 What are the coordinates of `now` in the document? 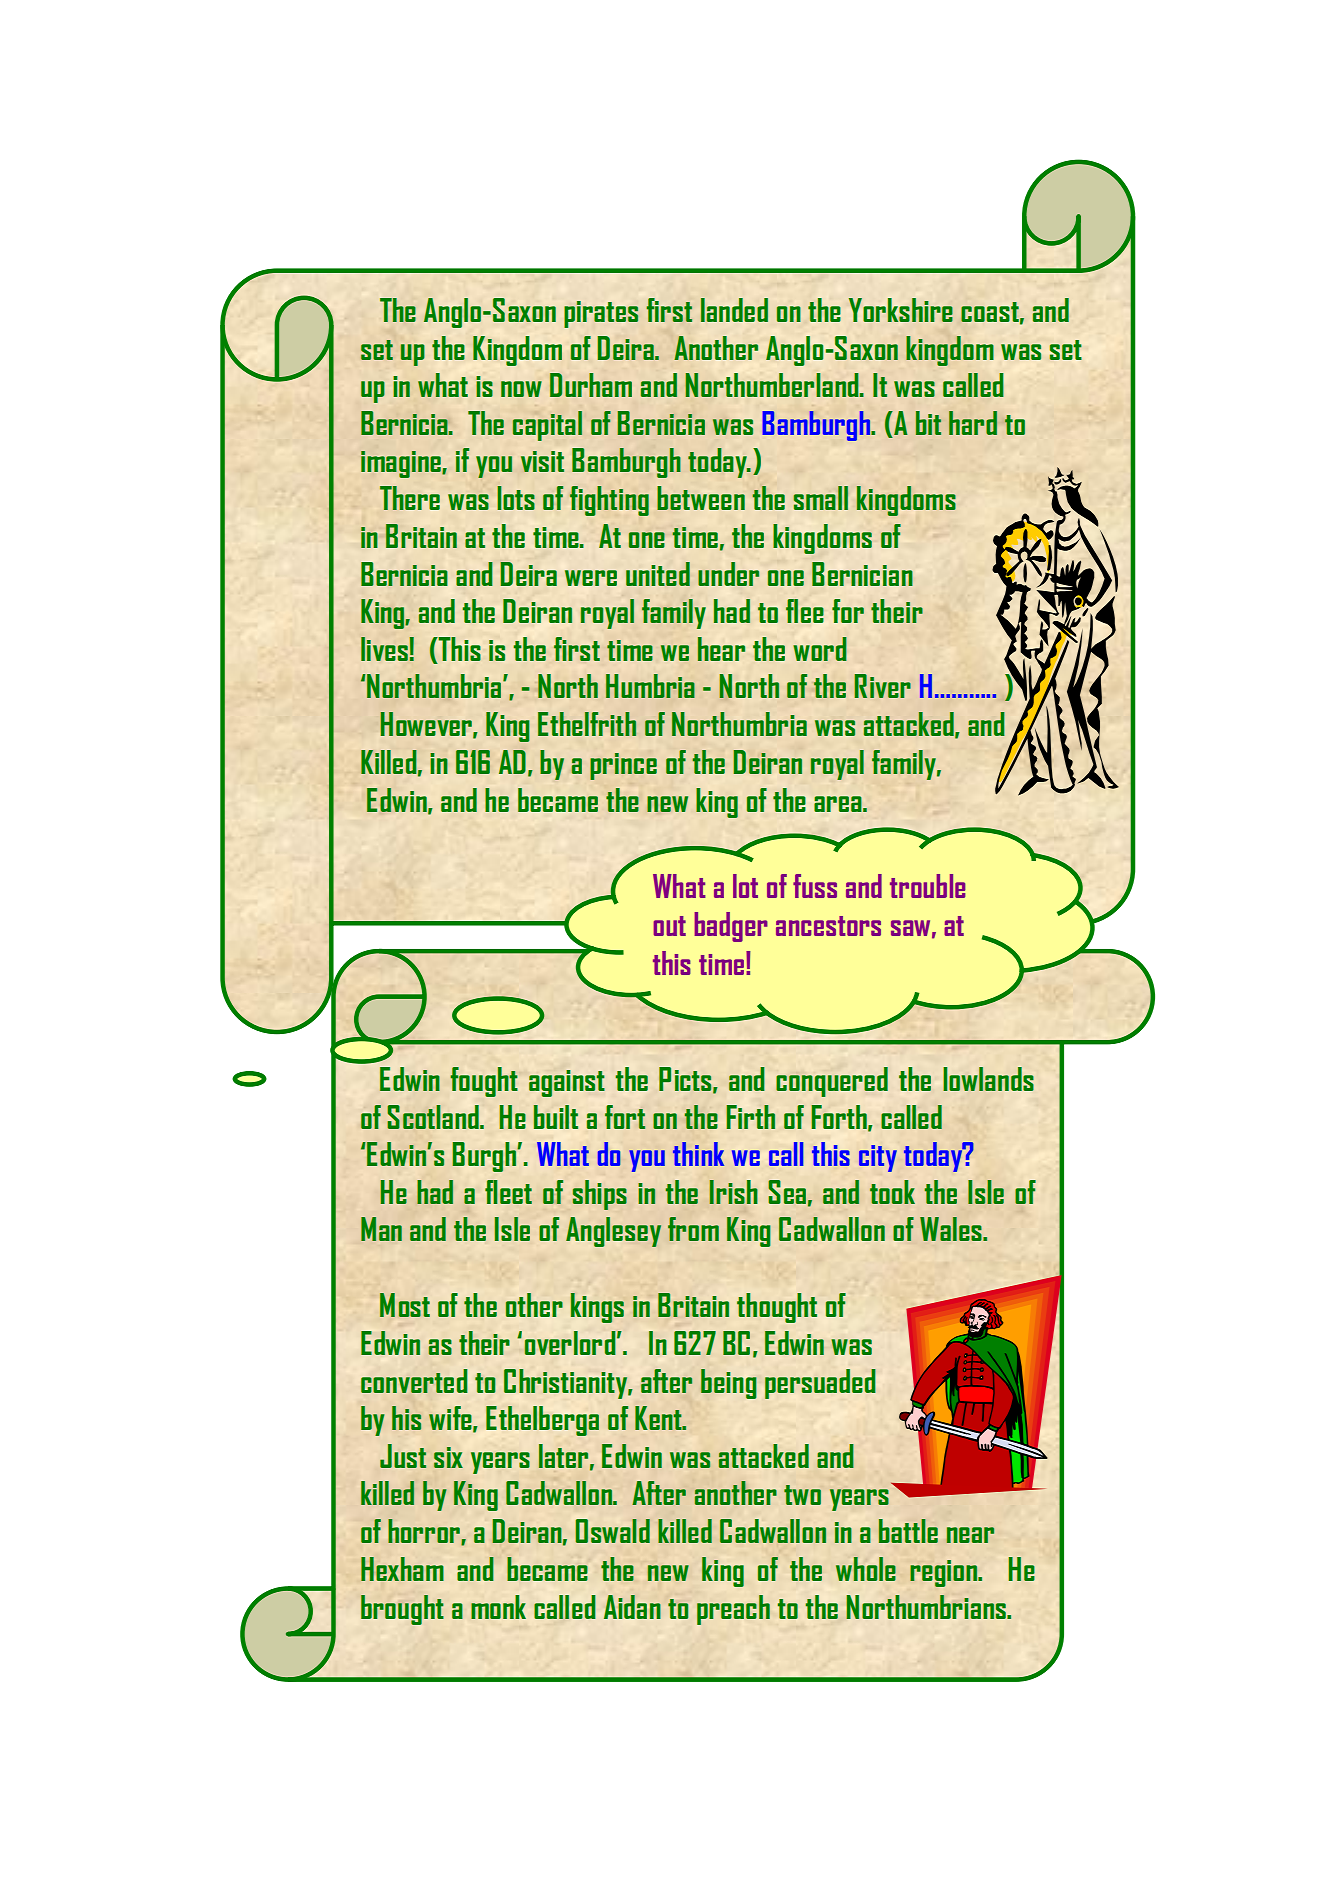 It's located at (521, 389).
